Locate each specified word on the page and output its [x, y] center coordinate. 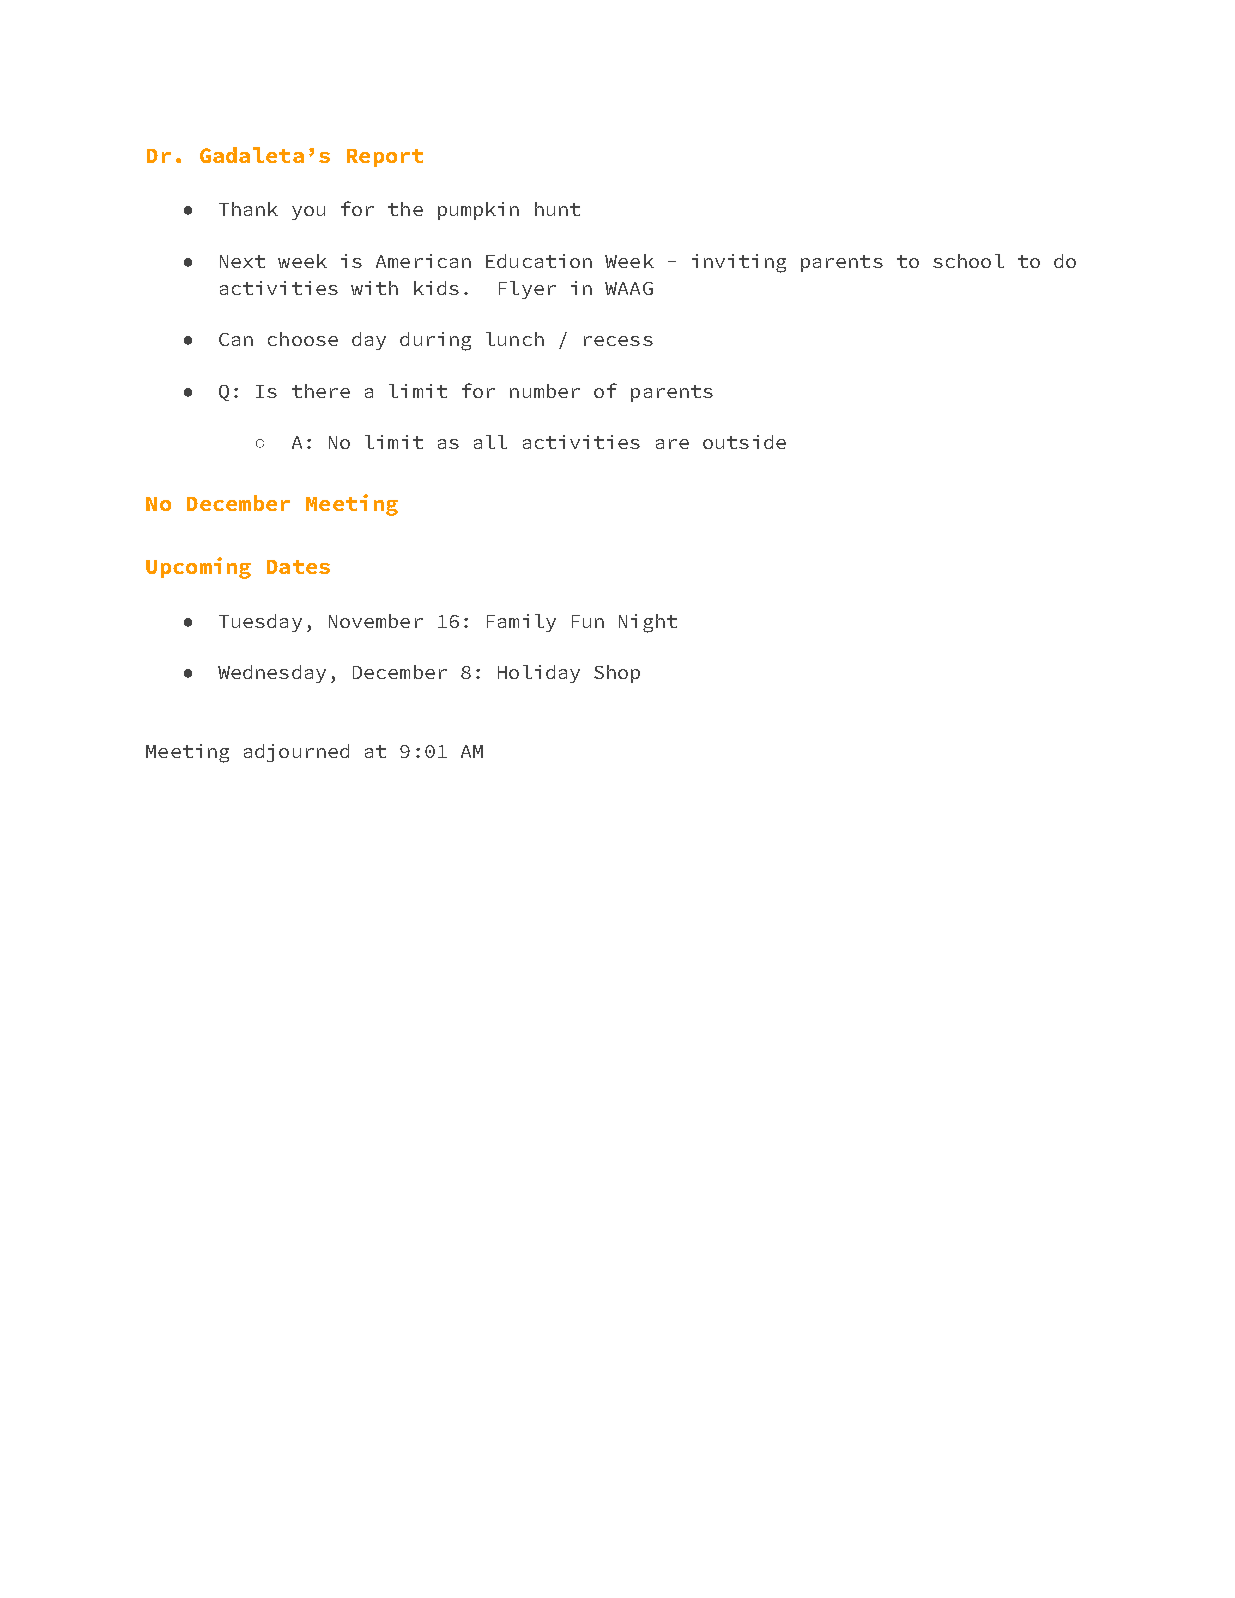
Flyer [527, 290]
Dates [298, 567]
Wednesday [272, 674]
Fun [588, 621]
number [545, 391]
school [968, 261]
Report [385, 158]
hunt [557, 209]
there [321, 391]
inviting [739, 263]
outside [744, 442]
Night [648, 623]
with [374, 288]
